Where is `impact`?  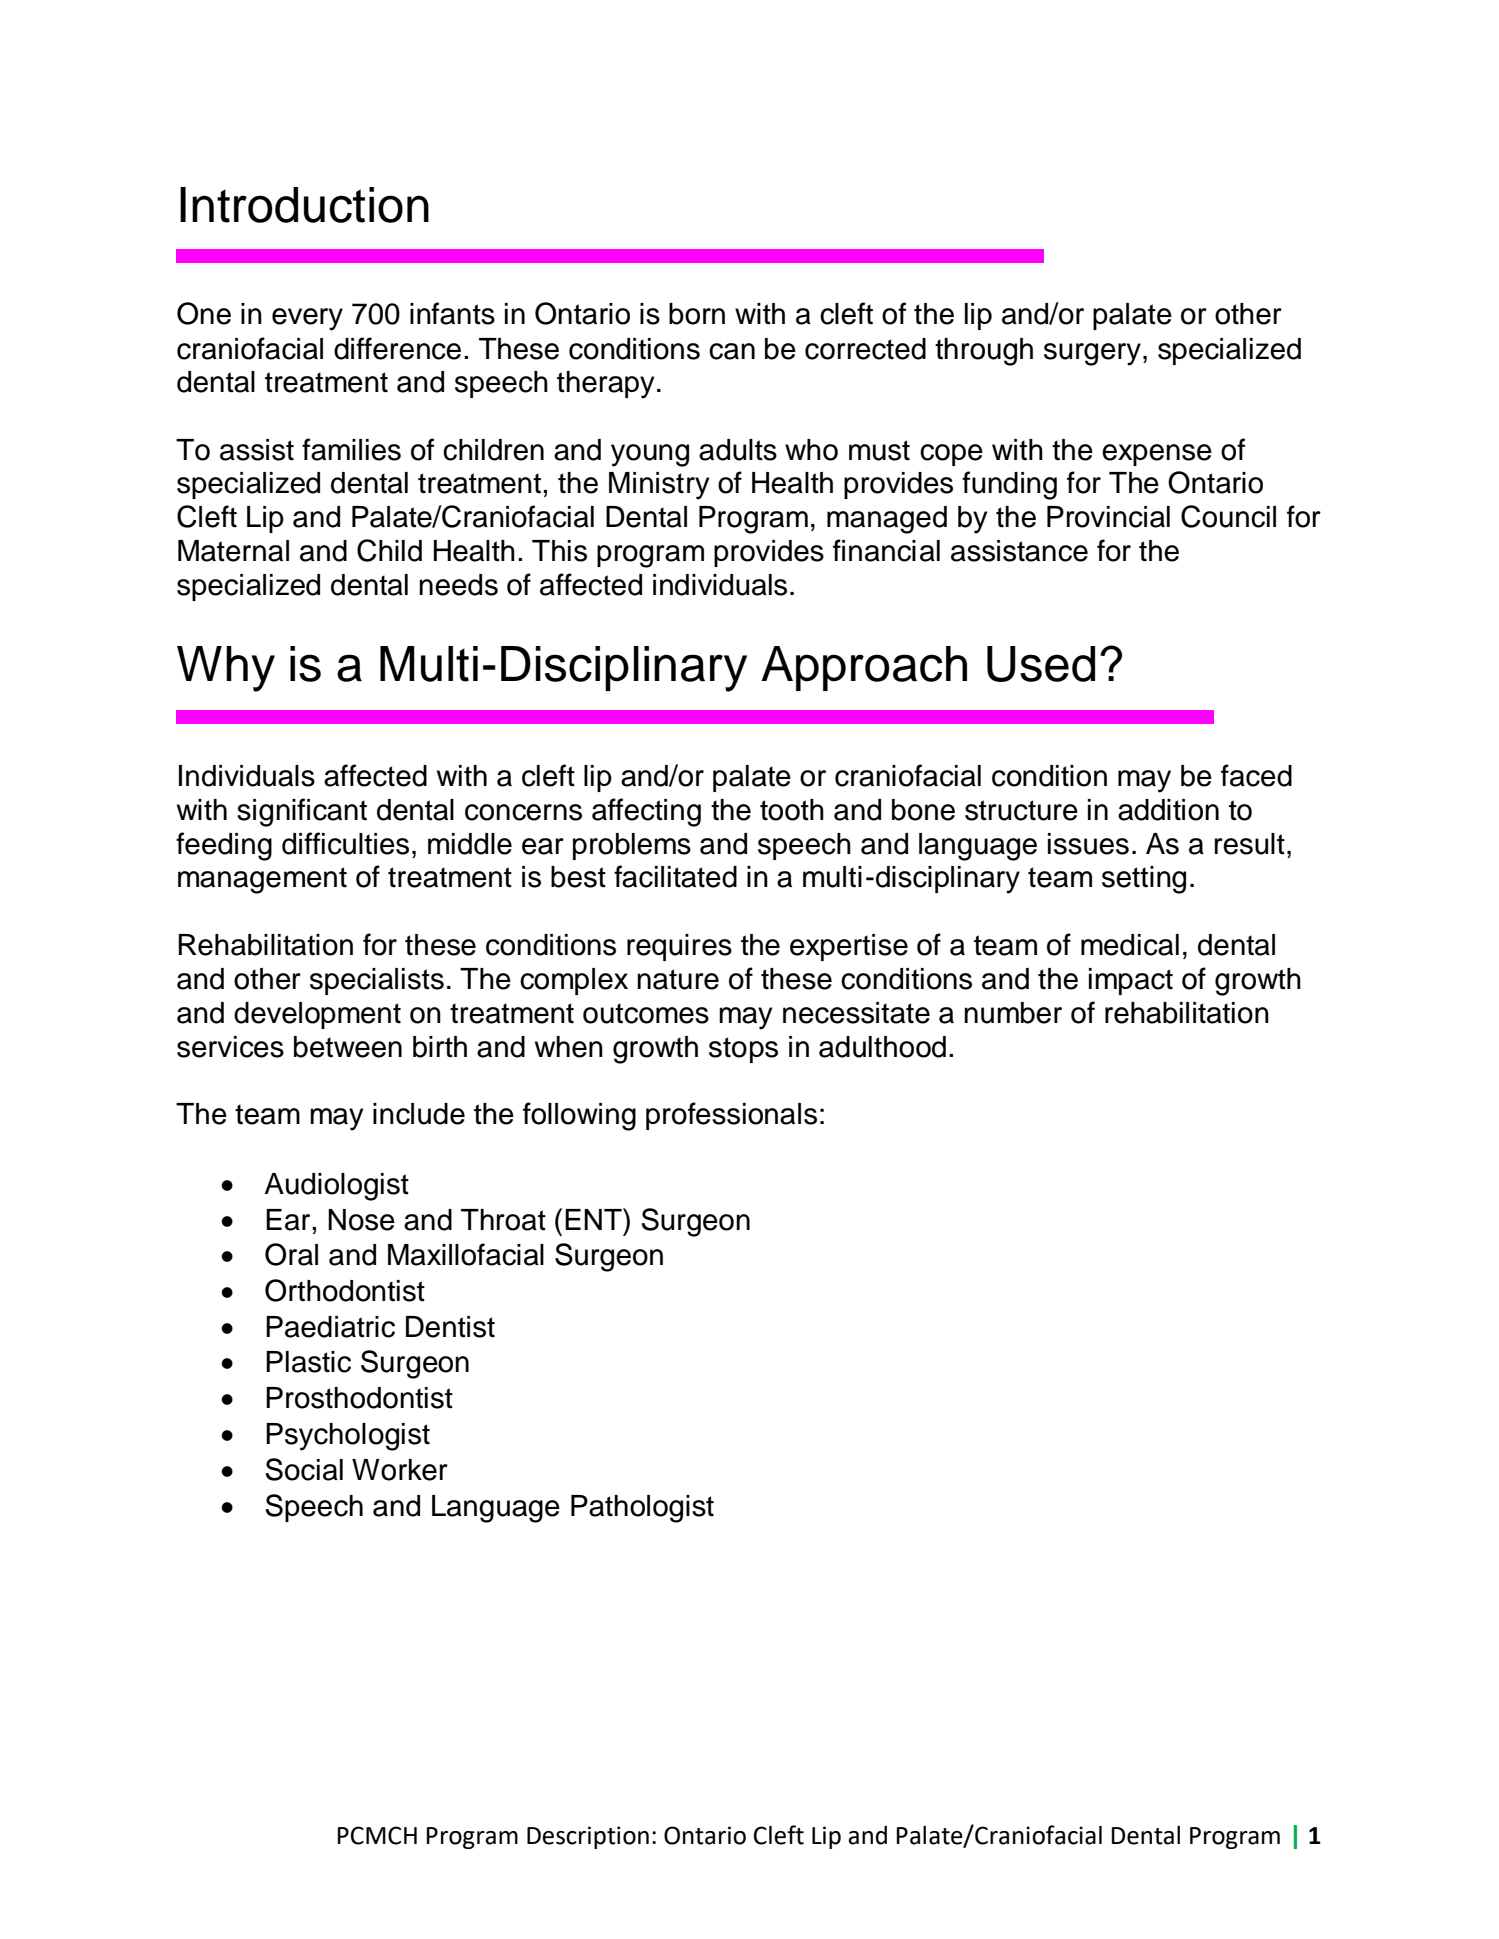 impact is located at coordinates (1131, 981).
